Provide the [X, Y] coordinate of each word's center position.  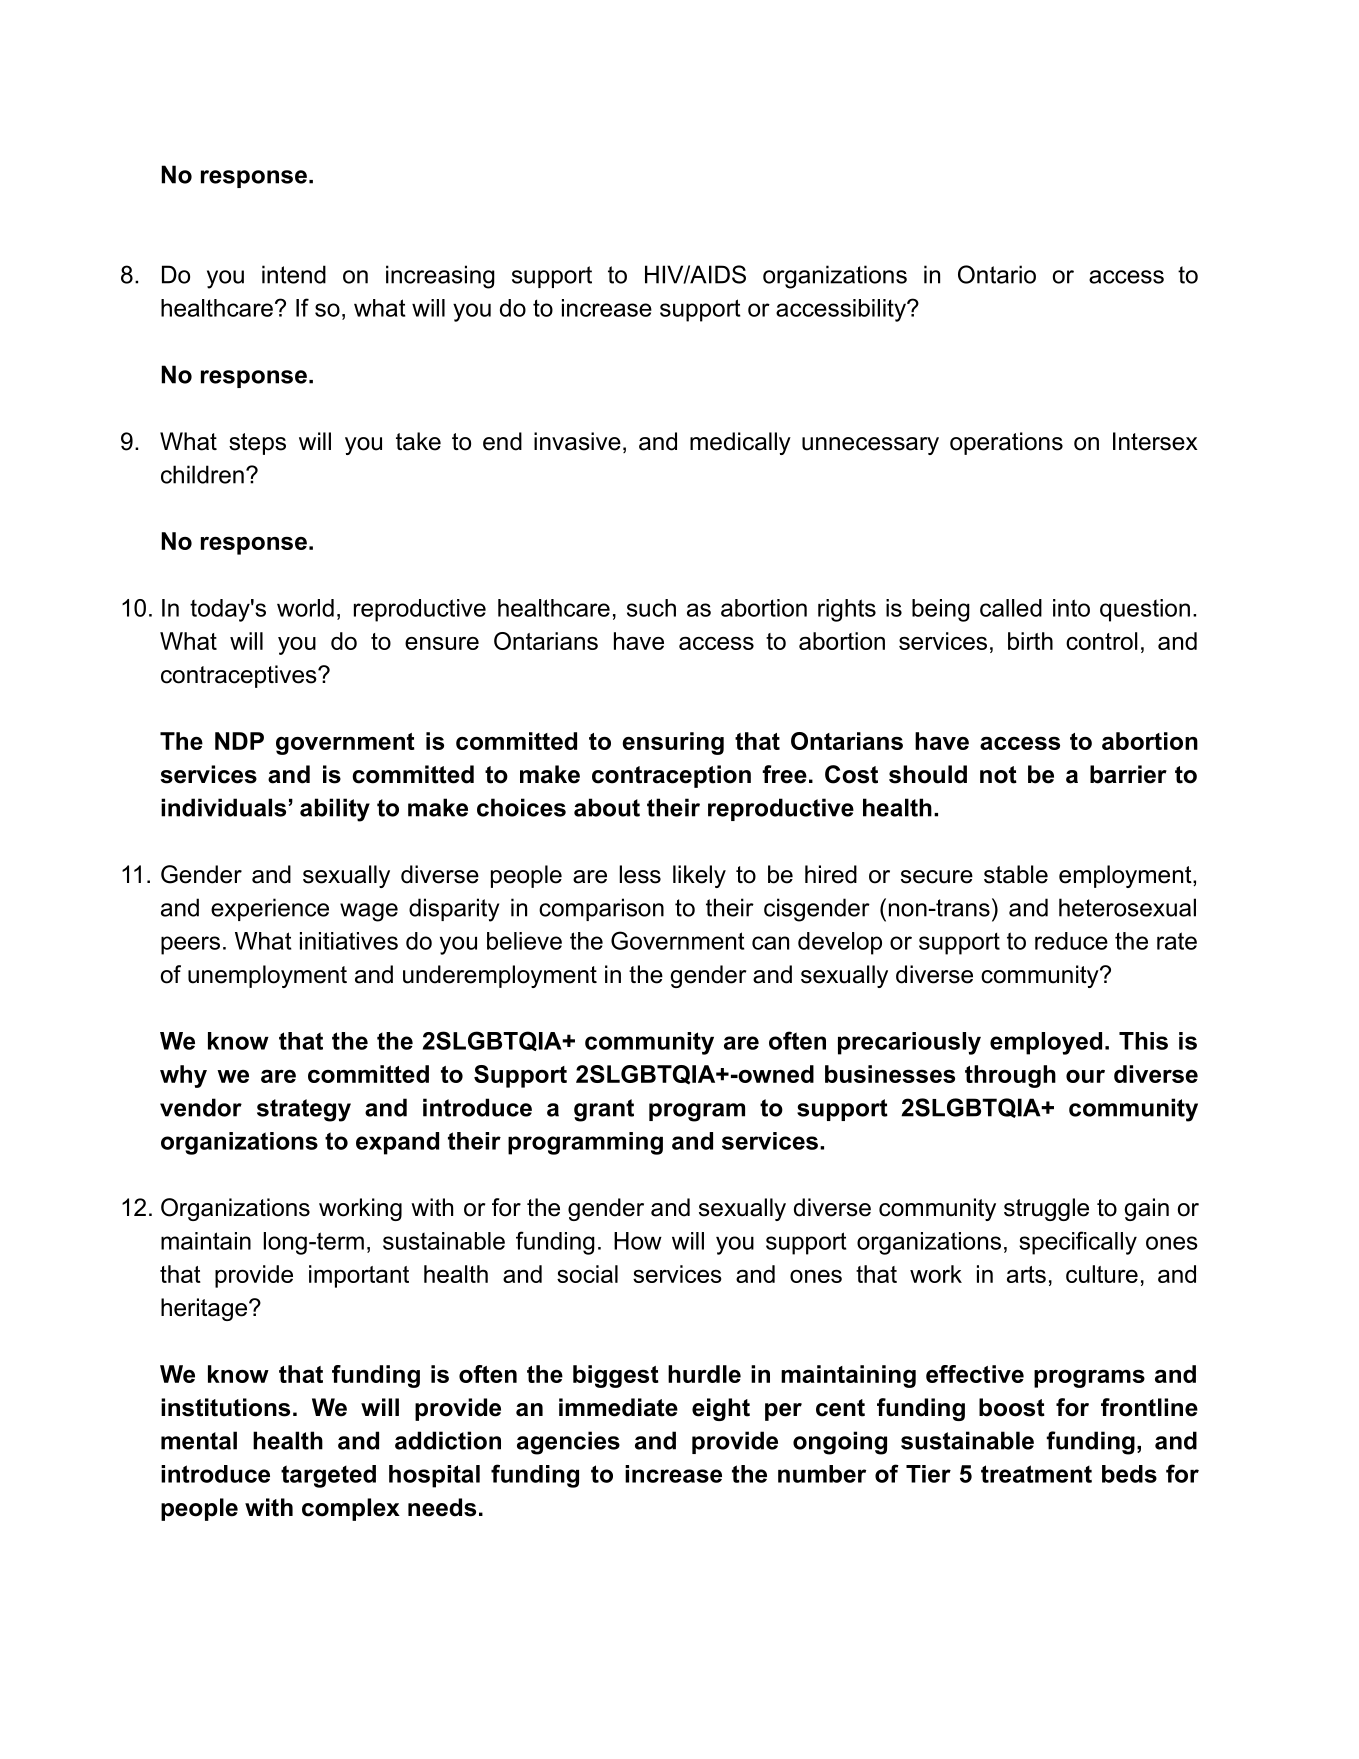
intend [294, 274]
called [1011, 608]
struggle [1046, 1209]
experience [270, 909]
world [305, 608]
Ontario [997, 274]
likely [699, 876]
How [638, 1241]
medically [740, 443]
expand [397, 1143]
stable [1016, 874]
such [651, 608]
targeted [328, 1476]
